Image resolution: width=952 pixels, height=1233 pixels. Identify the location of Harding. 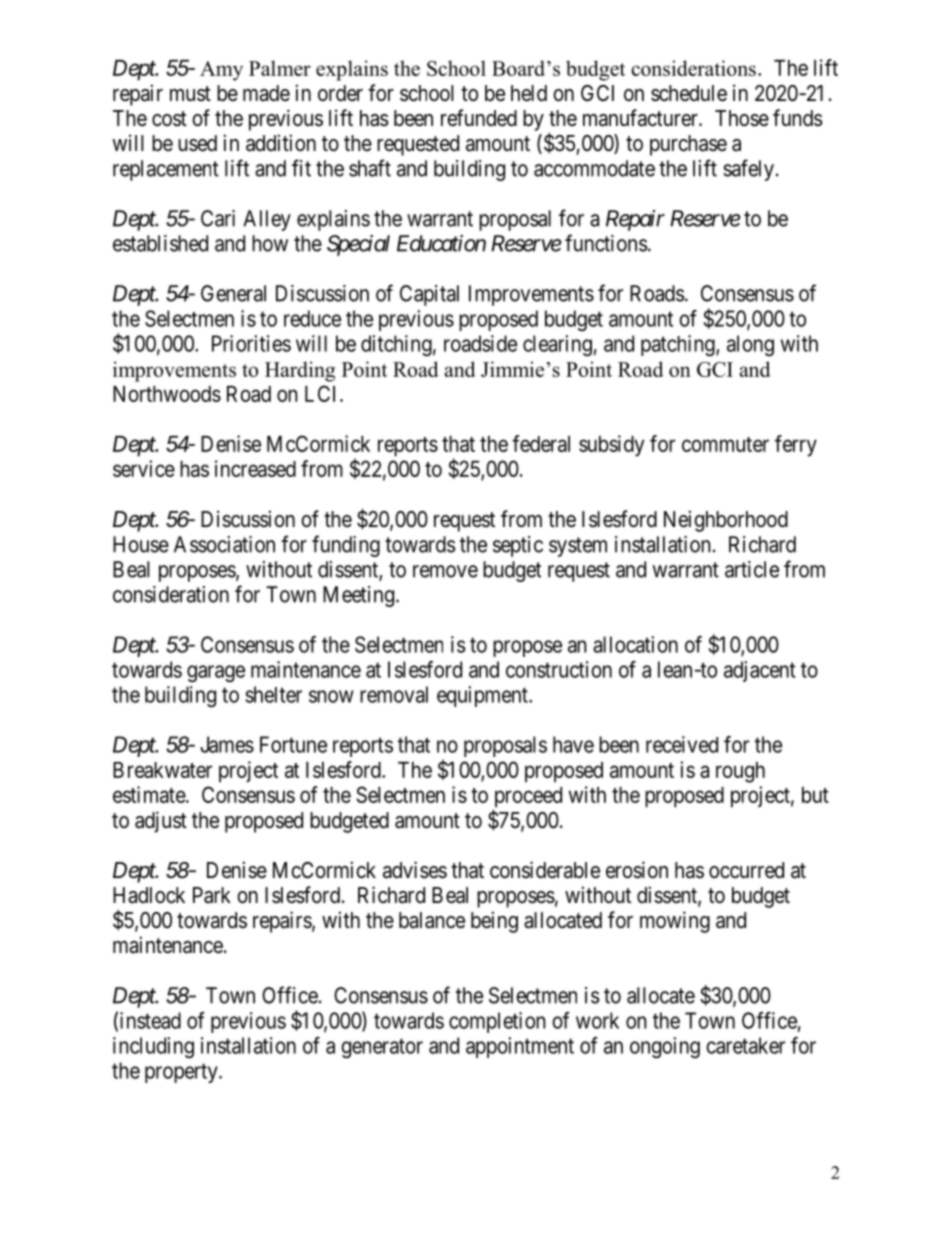
(300, 371).
